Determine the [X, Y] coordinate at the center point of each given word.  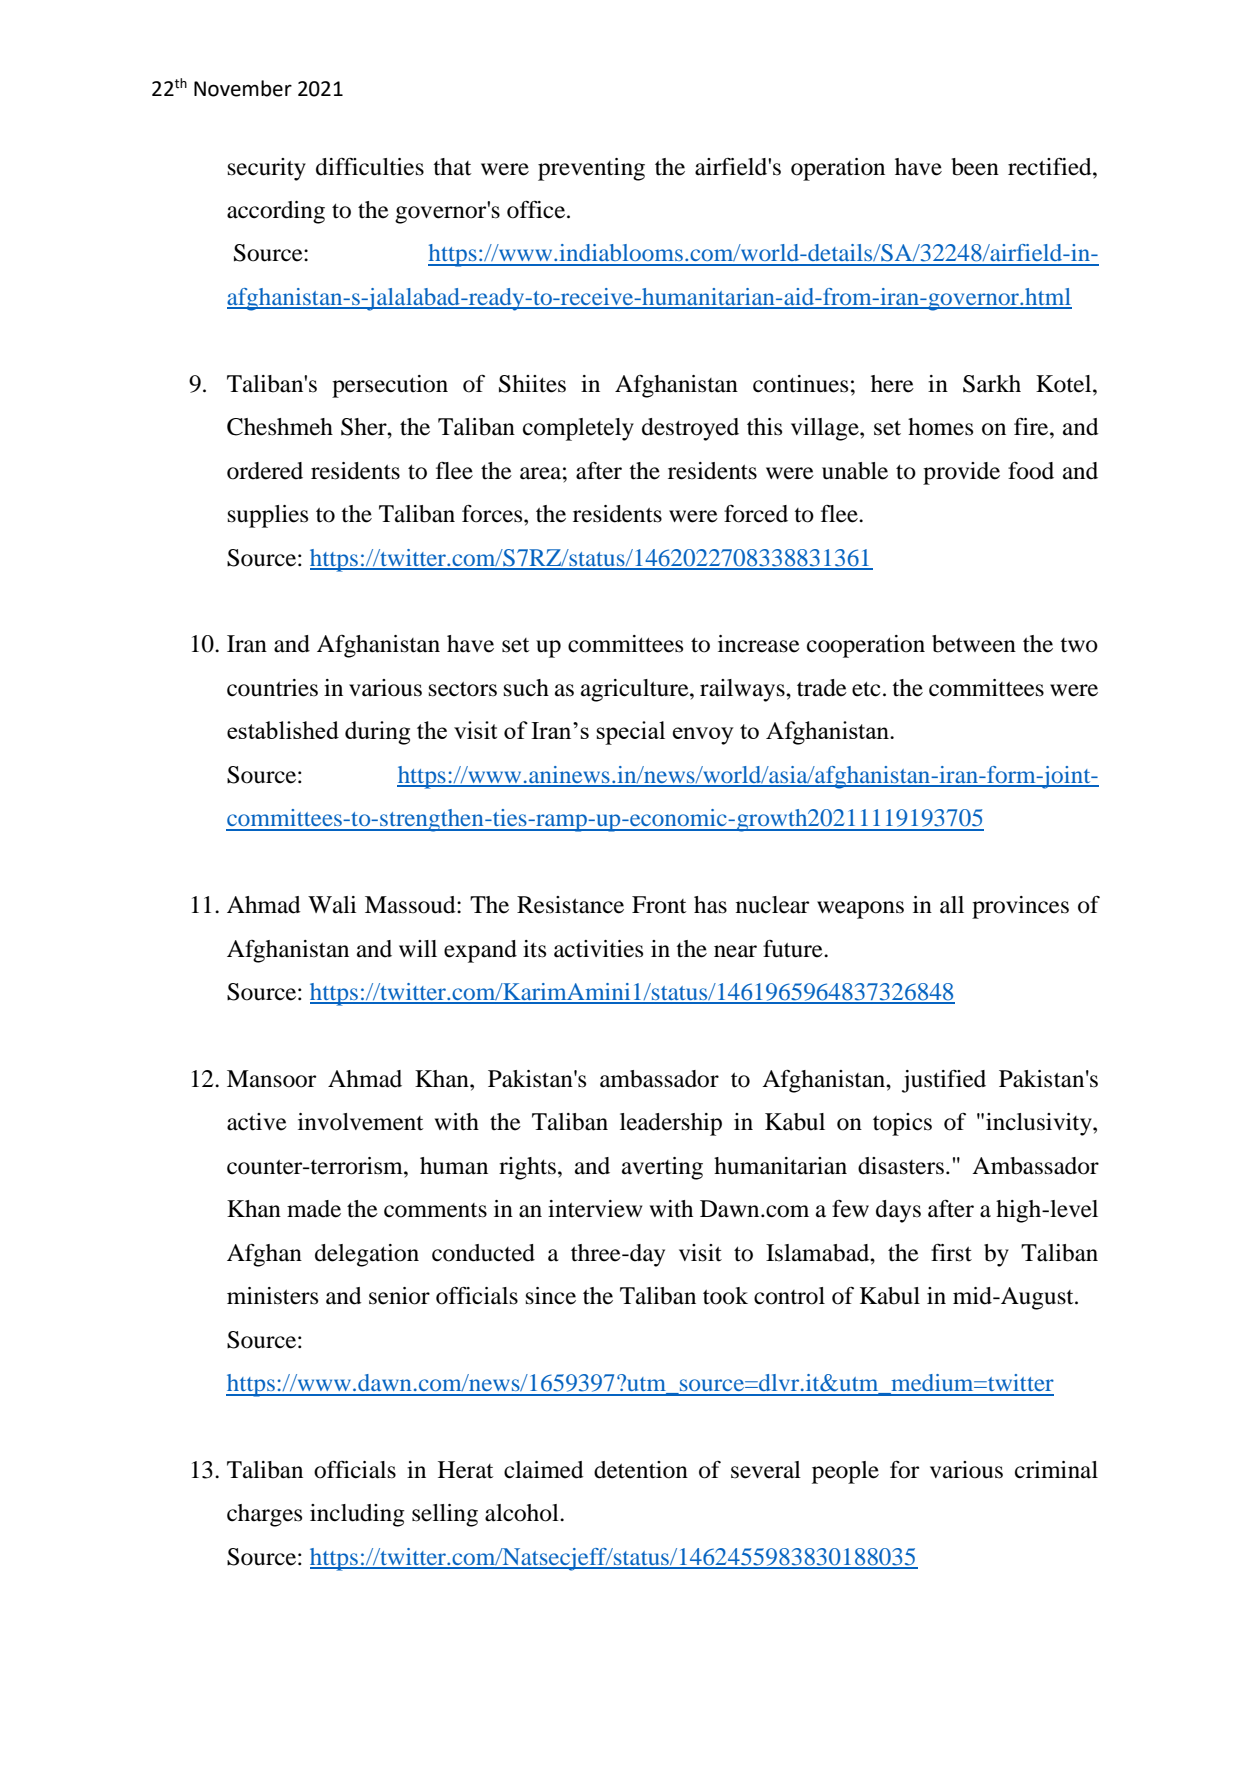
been [975, 167]
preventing [591, 169]
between [974, 644]
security [267, 169]
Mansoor [271, 1079]
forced [756, 514]
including [357, 1515]
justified [944, 1081]
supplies [268, 516]
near [735, 951]
